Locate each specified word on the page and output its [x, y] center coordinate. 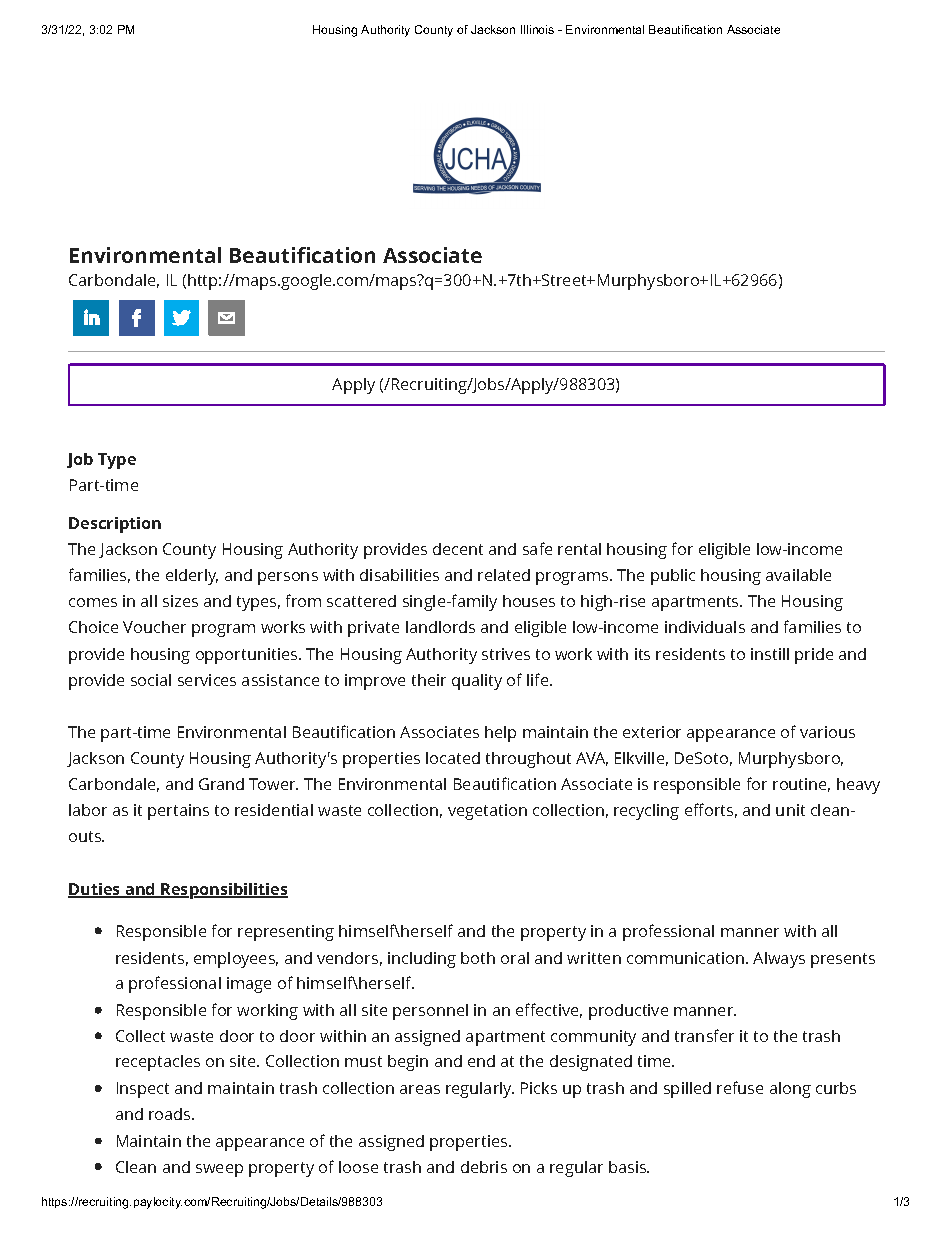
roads [171, 1114]
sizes [180, 601]
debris [484, 1167]
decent [458, 549]
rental [579, 549]
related [504, 575]
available [798, 575]
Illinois [537, 29]
